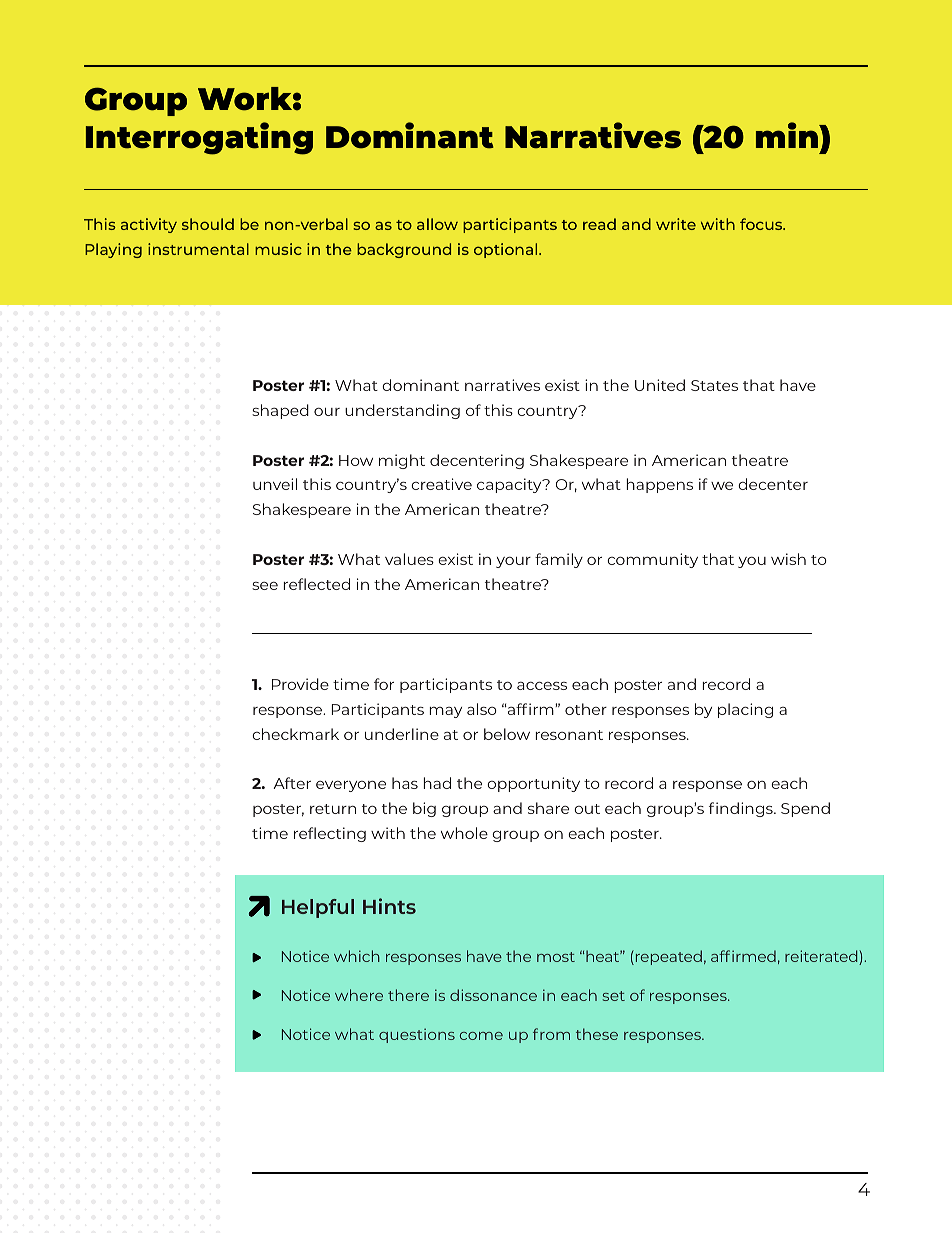  I want to click on States, so click(714, 385).
